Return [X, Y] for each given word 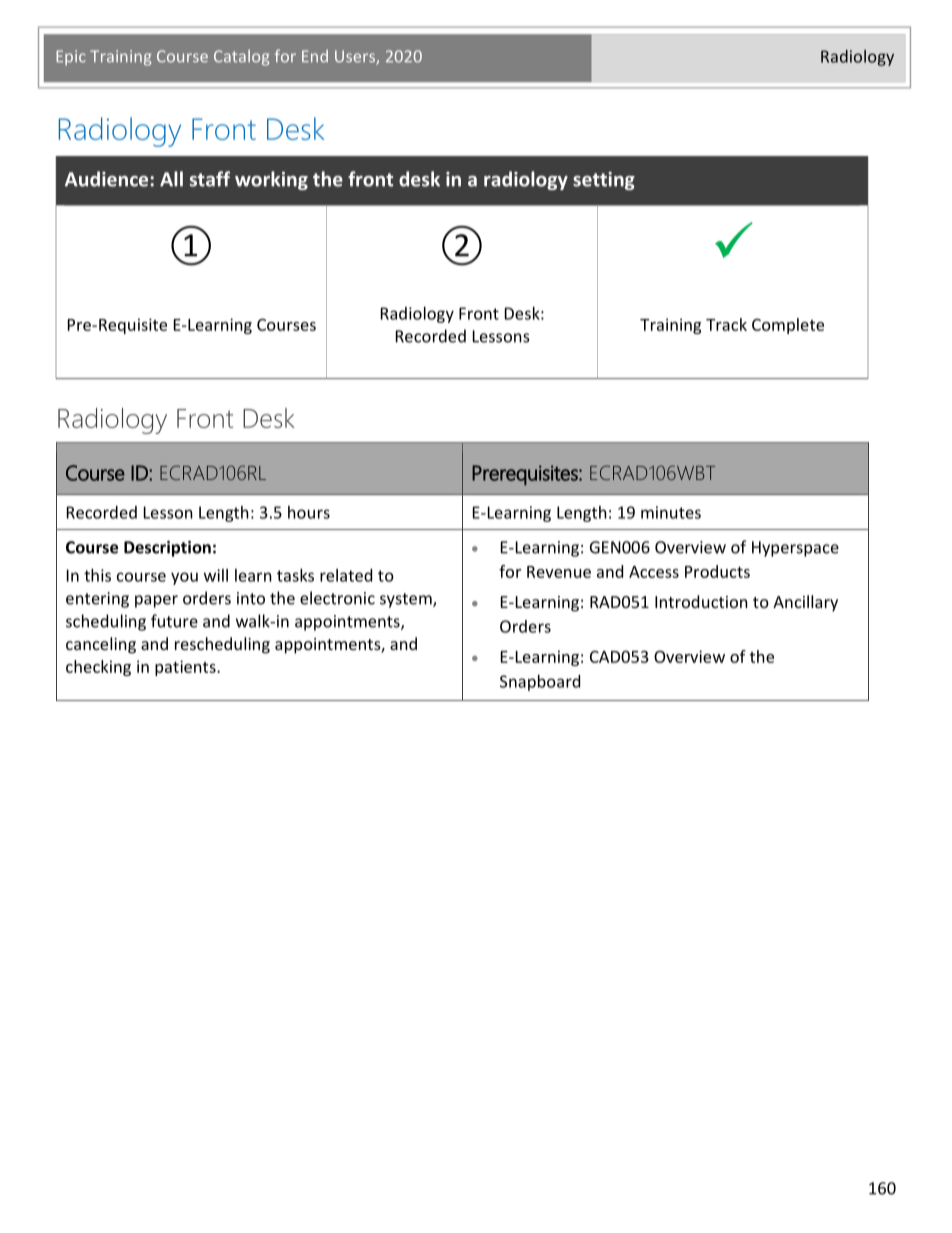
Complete [788, 326]
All [171, 179]
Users [356, 57]
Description [167, 549]
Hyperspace [795, 549]
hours [309, 512]
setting [604, 181]
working [271, 180]
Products [717, 571]
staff [210, 179]
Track [726, 324]
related [346, 575]
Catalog [241, 58]
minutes [671, 512]
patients [186, 668]
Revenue [559, 572]
